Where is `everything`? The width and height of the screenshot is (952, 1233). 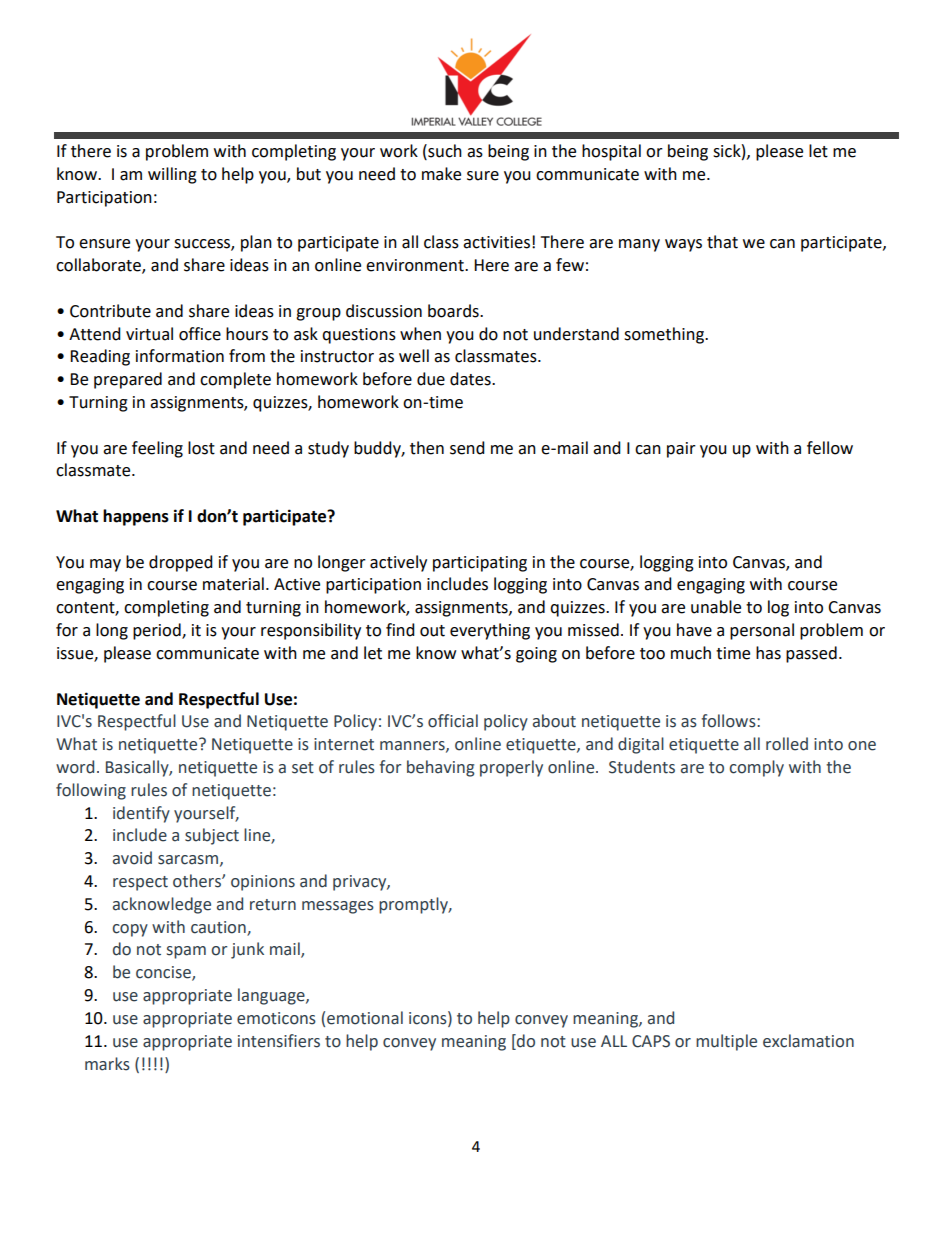 everything is located at coordinates (490, 631).
